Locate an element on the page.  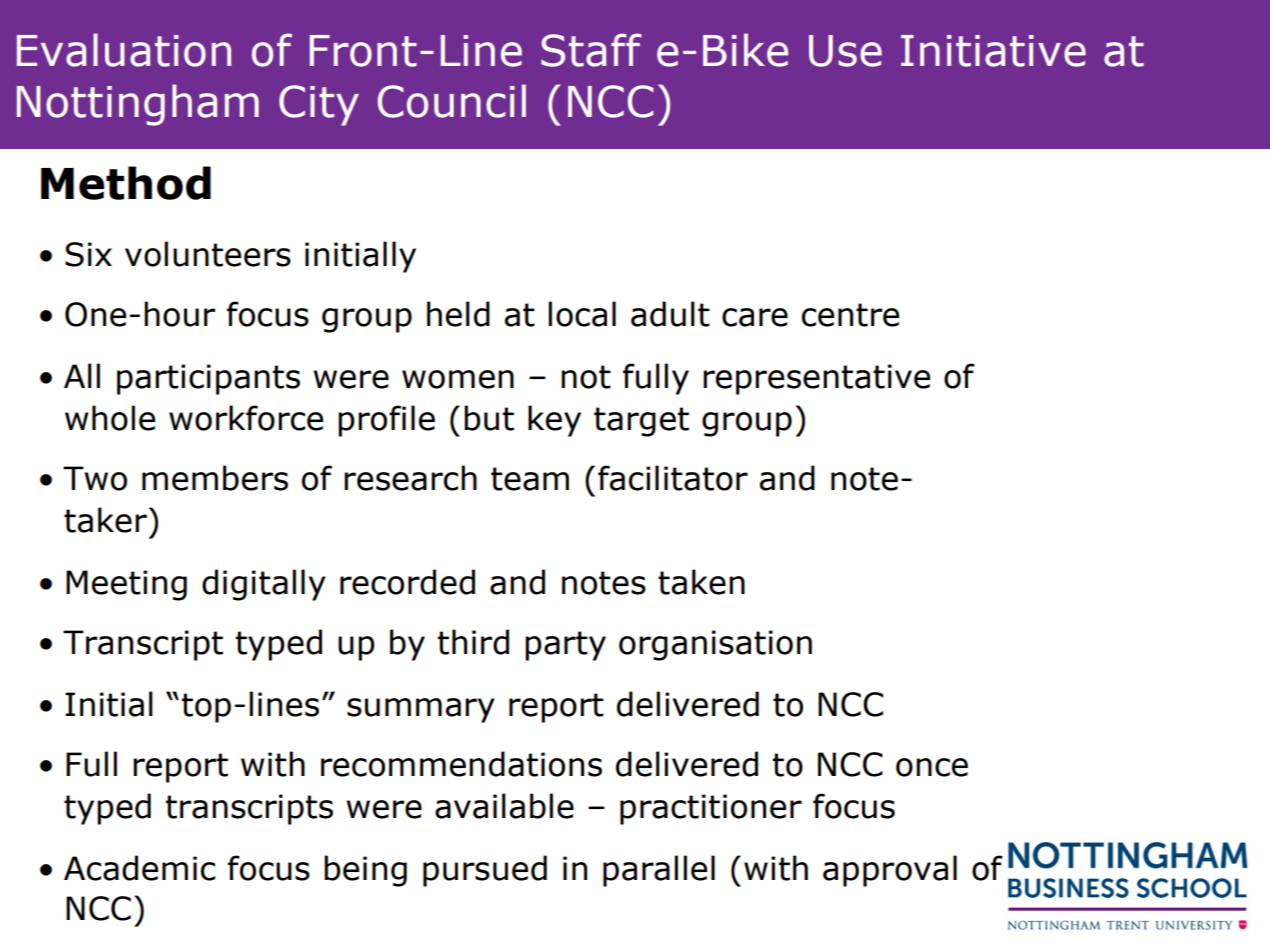
participants is located at coordinates (208, 379).
